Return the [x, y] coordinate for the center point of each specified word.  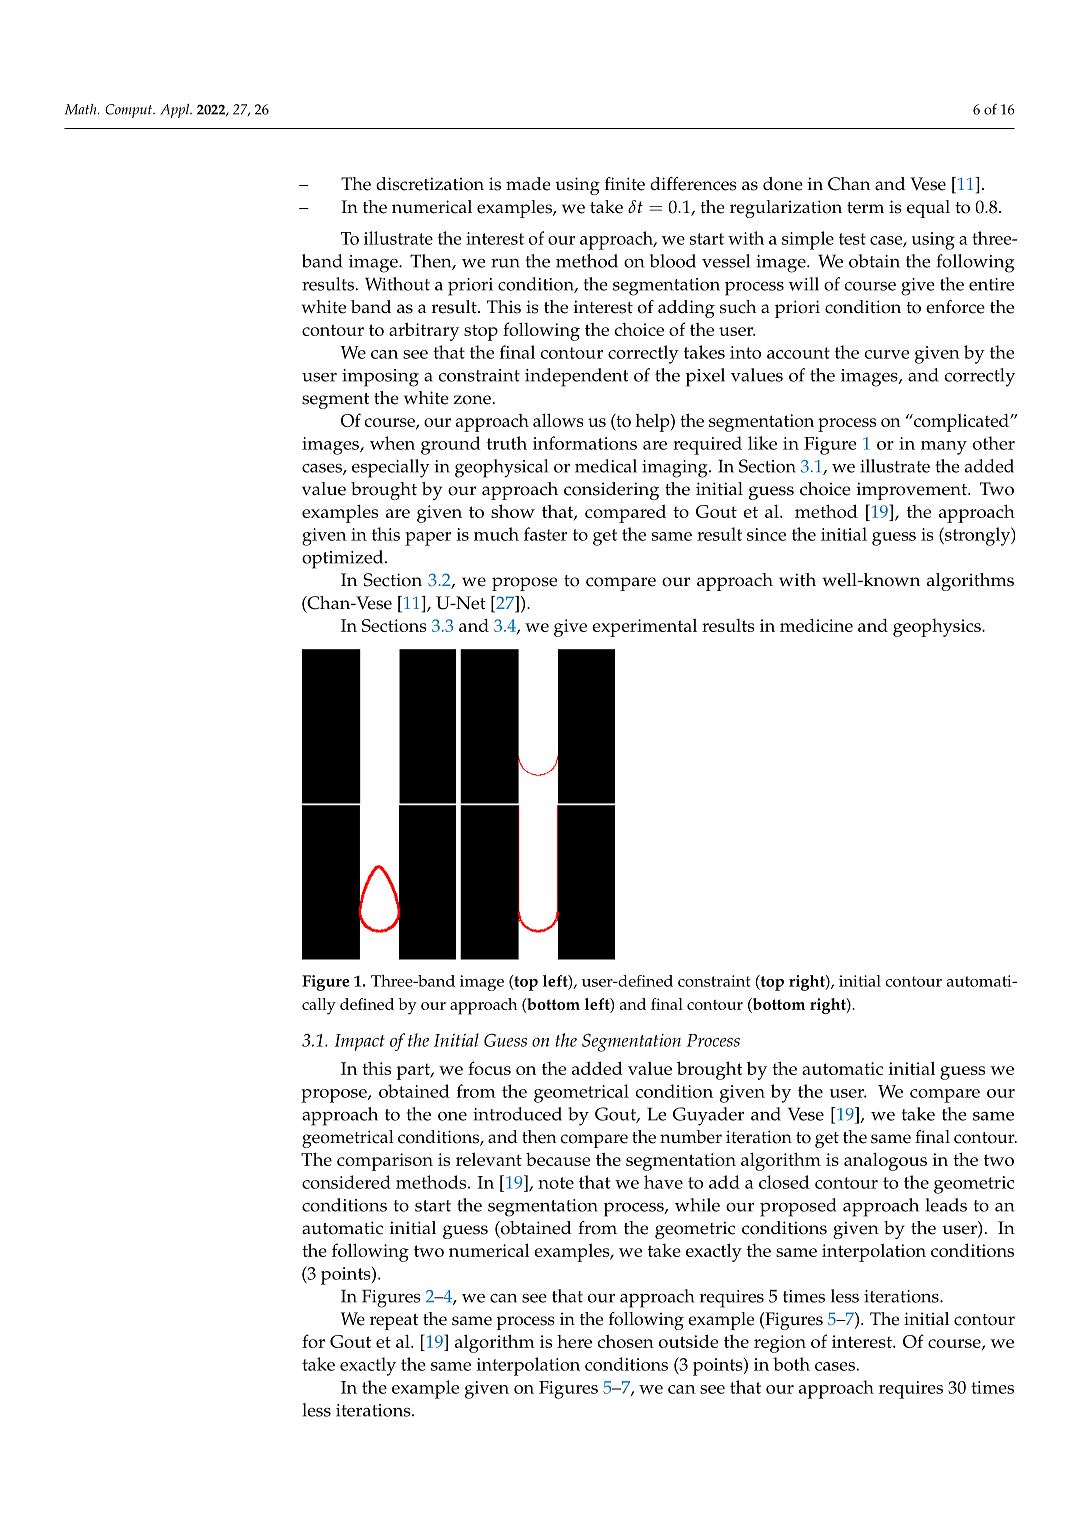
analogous [885, 1162]
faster [545, 534]
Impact [360, 1042]
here [574, 1341]
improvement [913, 491]
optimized [344, 559]
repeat [394, 1322]
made [528, 184]
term [865, 208]
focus [489, 1068]
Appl [176, 111]
